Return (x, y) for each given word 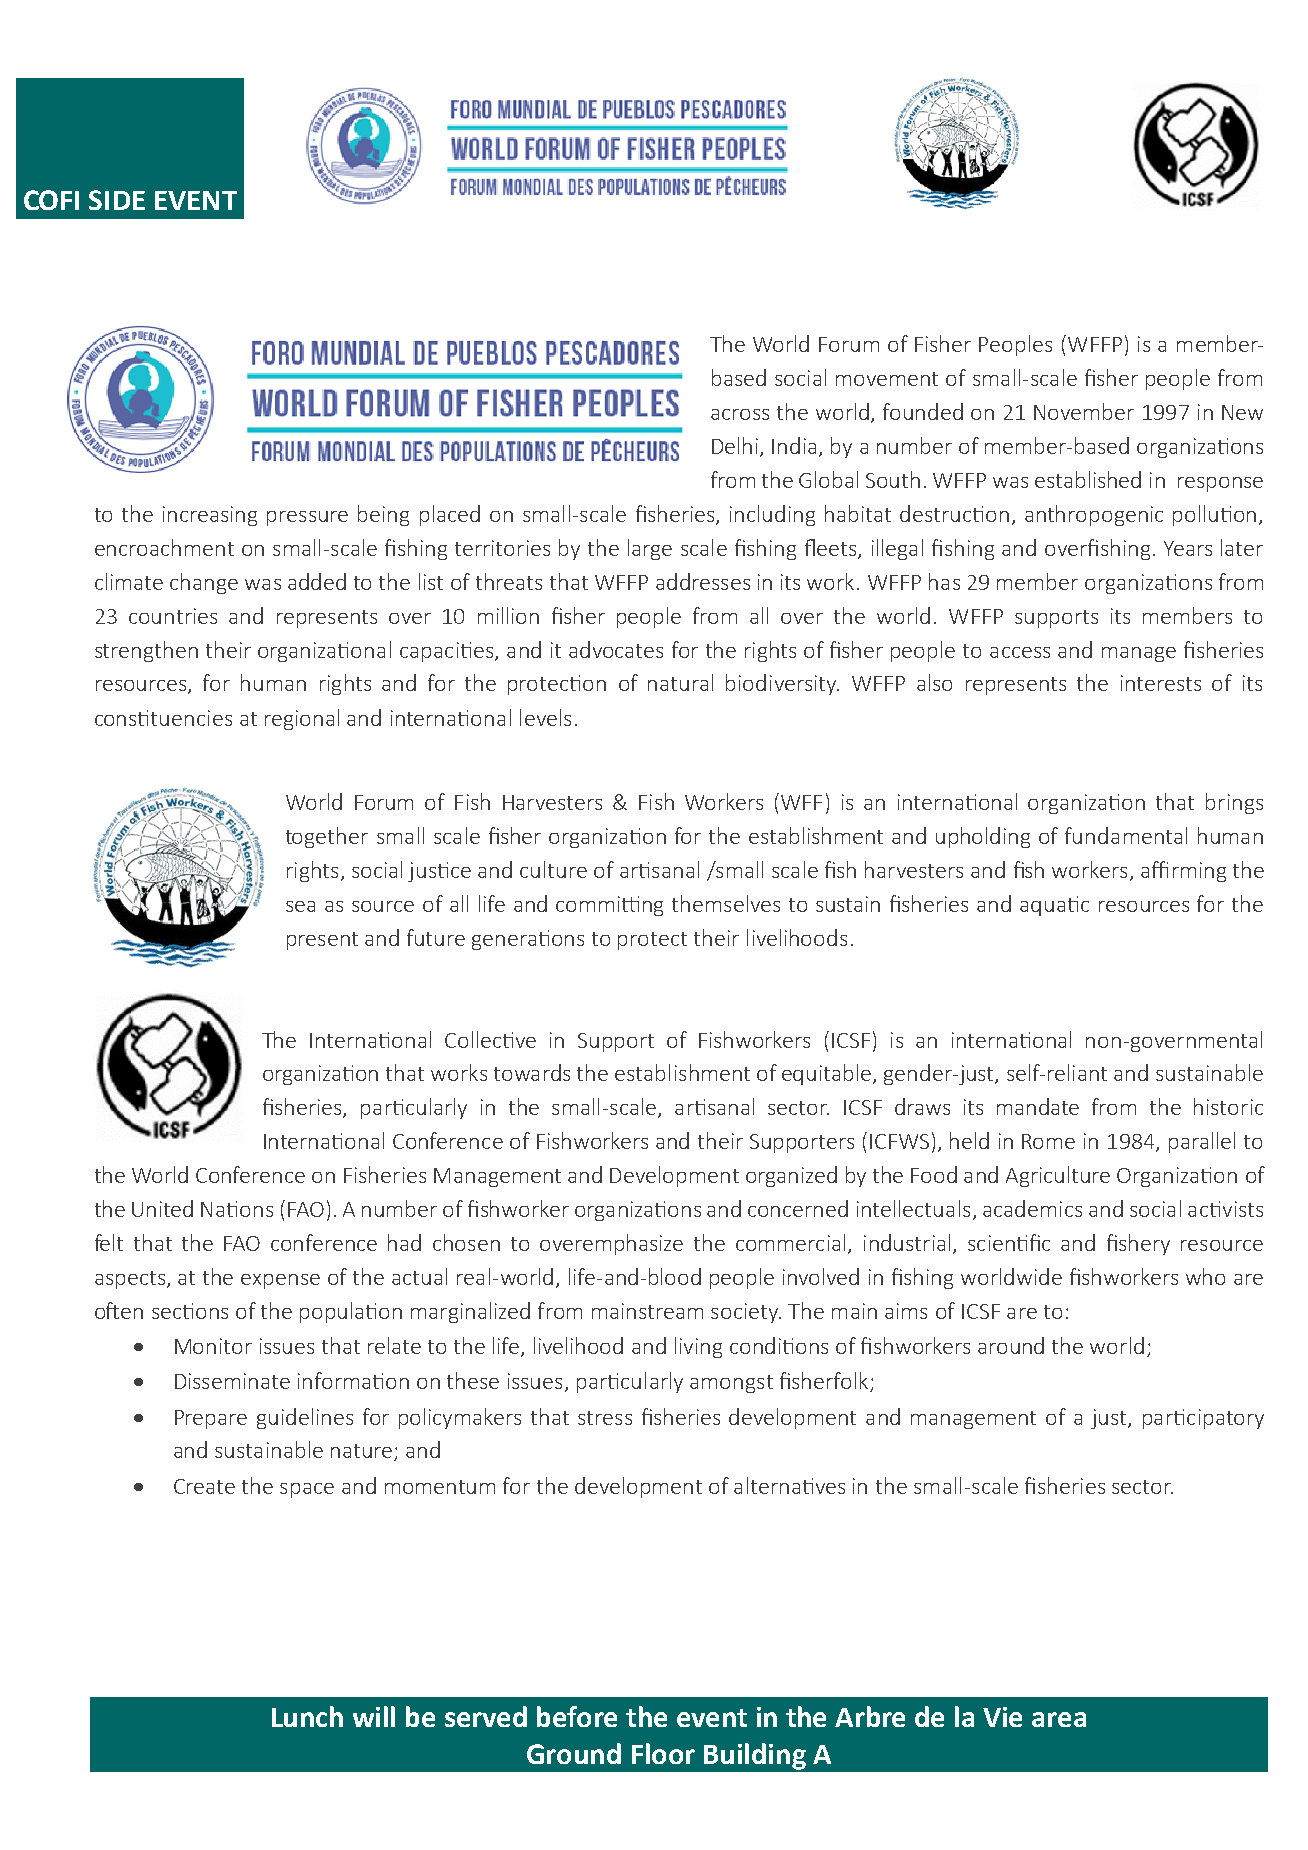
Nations (237, 1209)
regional (302, 719)
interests (1161, 683)
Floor (663, 1753)
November (1084, 411)
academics (1032, 1208)
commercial (790, 1242)
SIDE (117, 200)
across (740, 414)
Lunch (307, 1716)
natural (680, 682)
